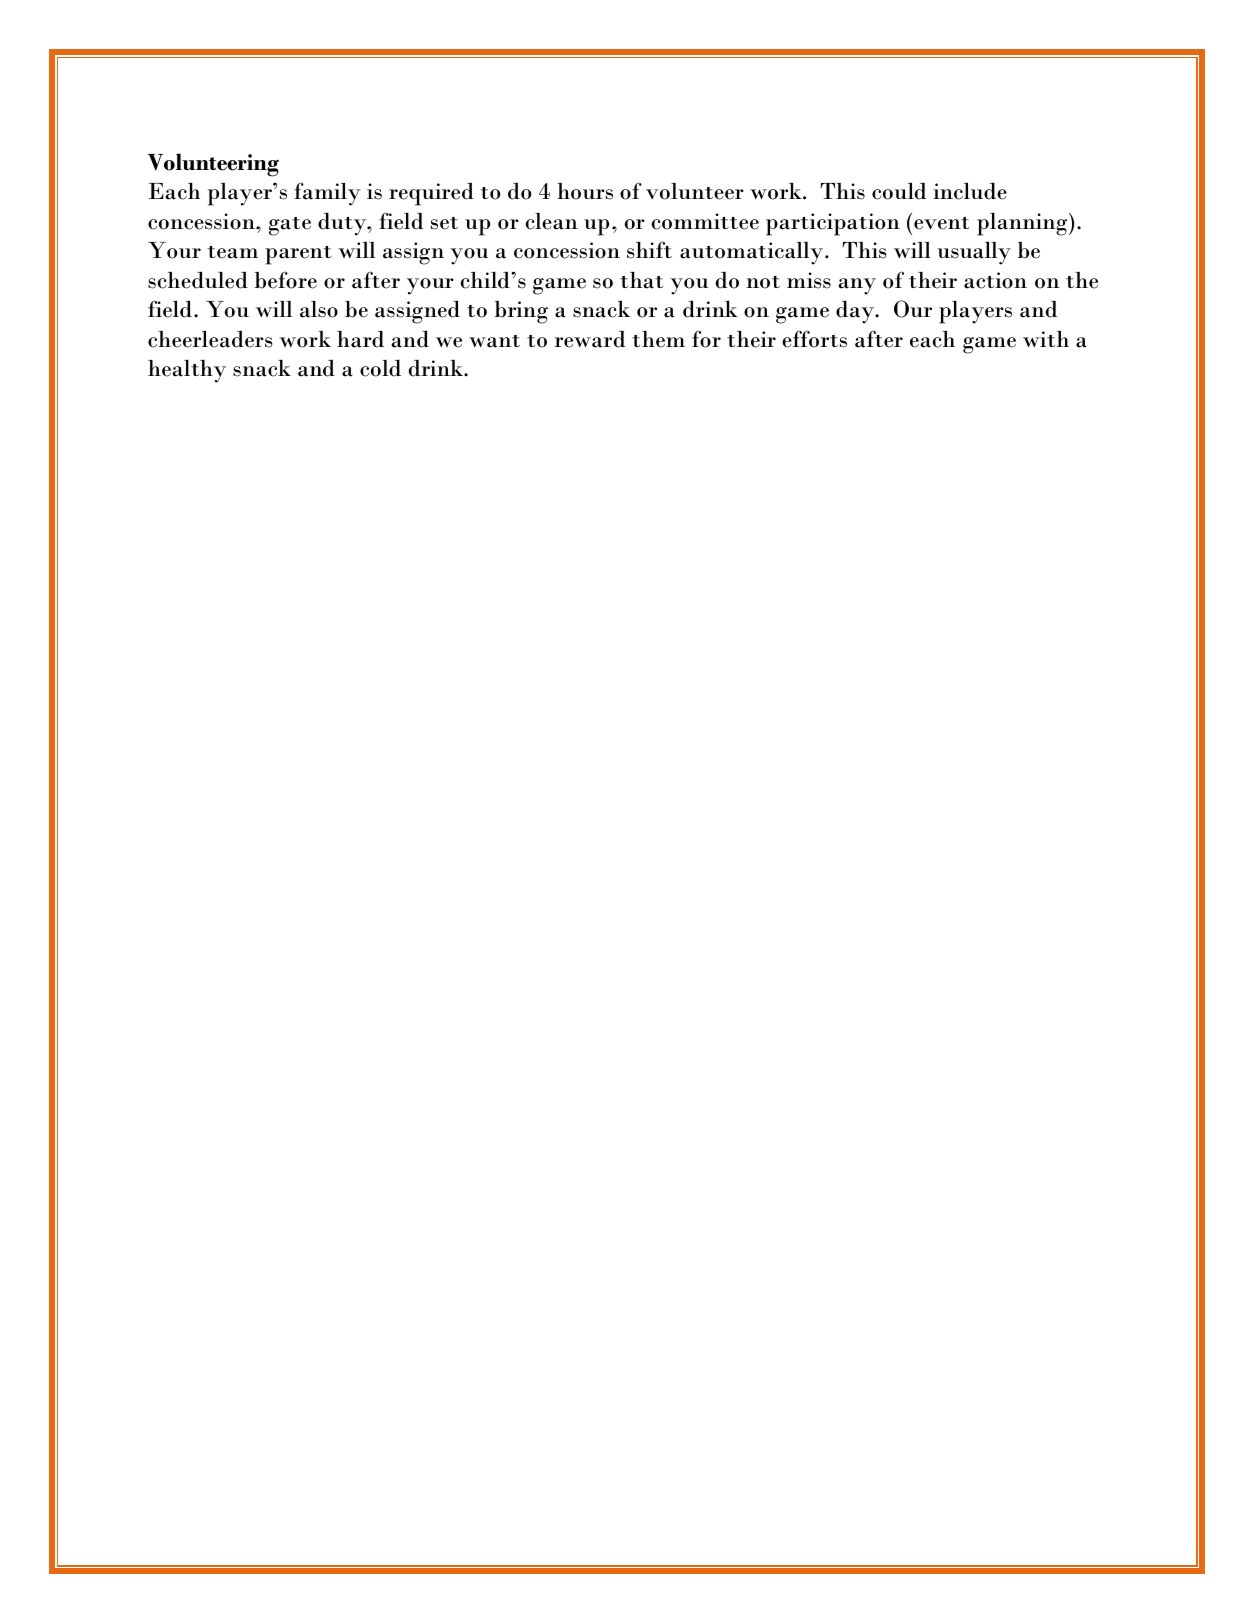 The width and height of the page is (1254, 1623). What do you see at coordinates (319, 309) in the page?
I see `also` at bounding box center [319, 309].
